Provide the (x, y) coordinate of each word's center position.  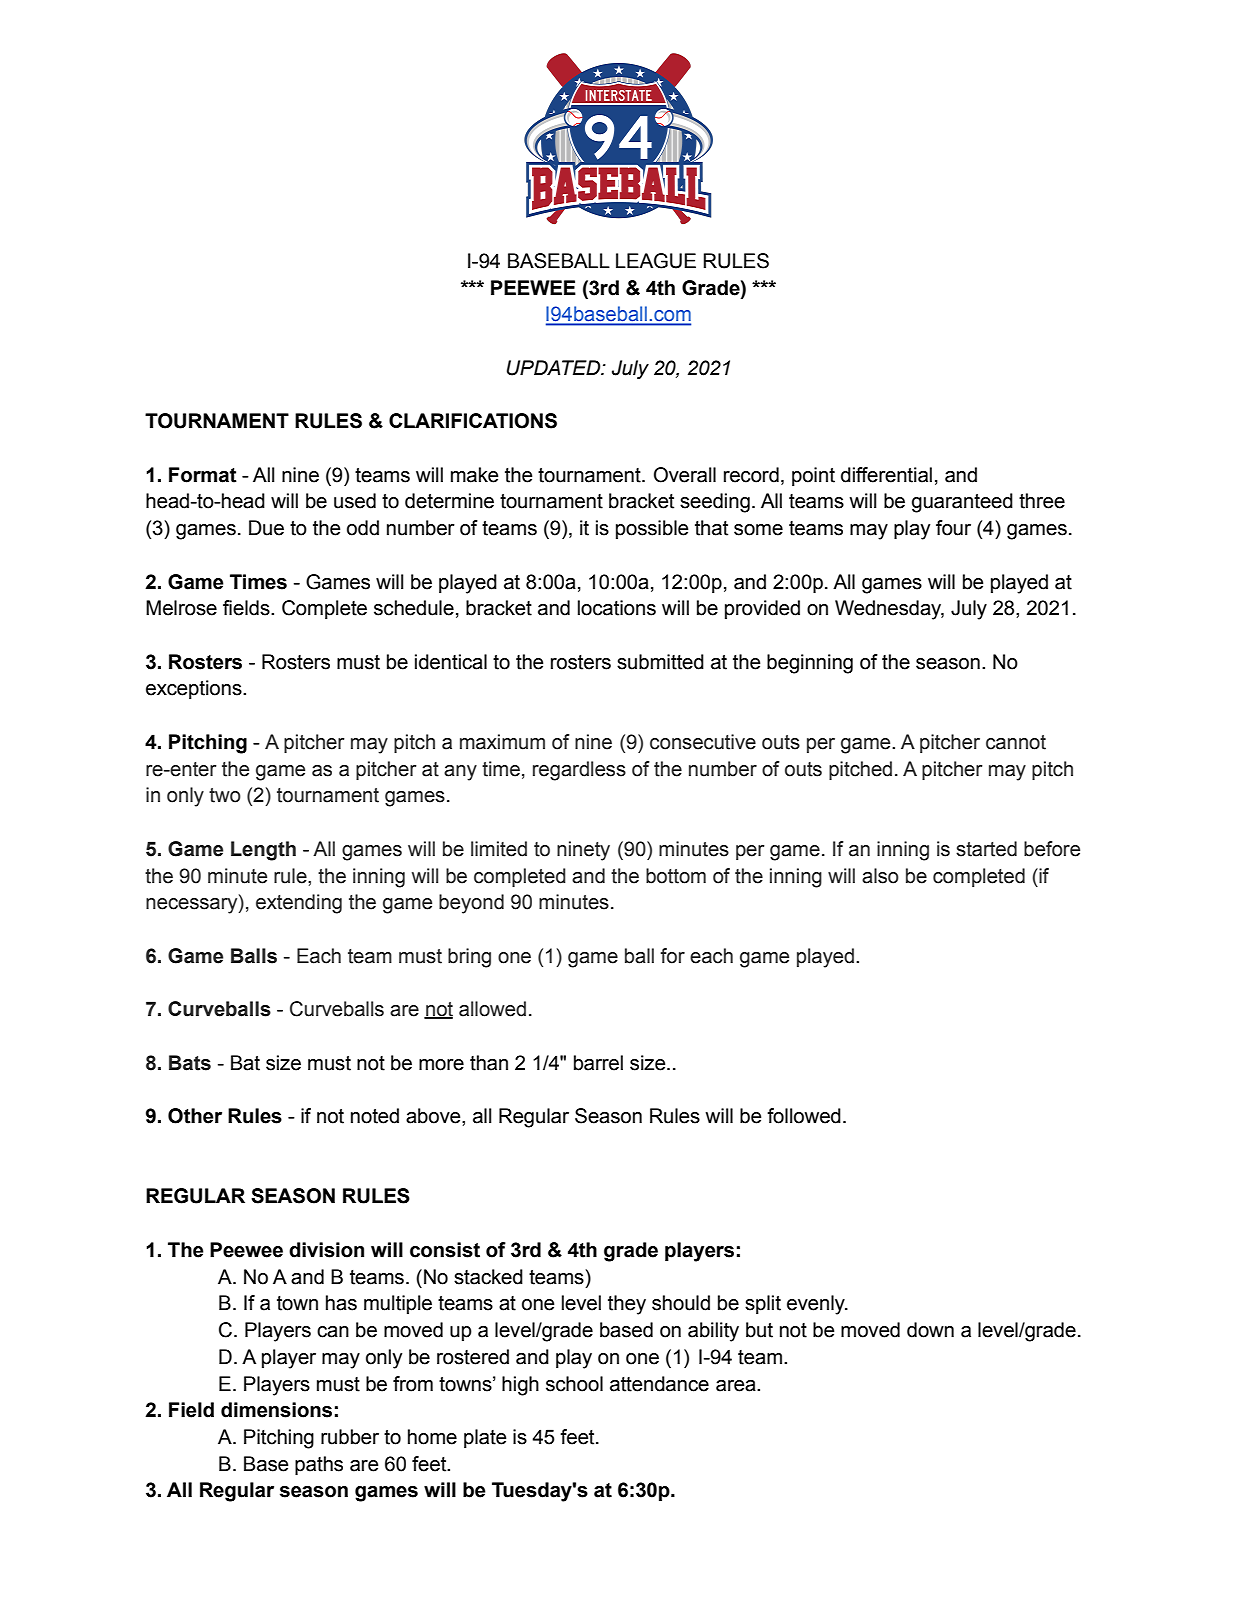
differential (886, 475)
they (627, 1305)
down (930, 1330)
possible (652, 529)
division (326, 1250)
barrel (598, 1063)
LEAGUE (656, 261)
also (880, 876)
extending (299, 904)
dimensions (276, 1410)
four (953, 528)
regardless (579, 771)
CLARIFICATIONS (473, 421)
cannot (1016, 742)
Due (266, 528)
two (225, 795)
